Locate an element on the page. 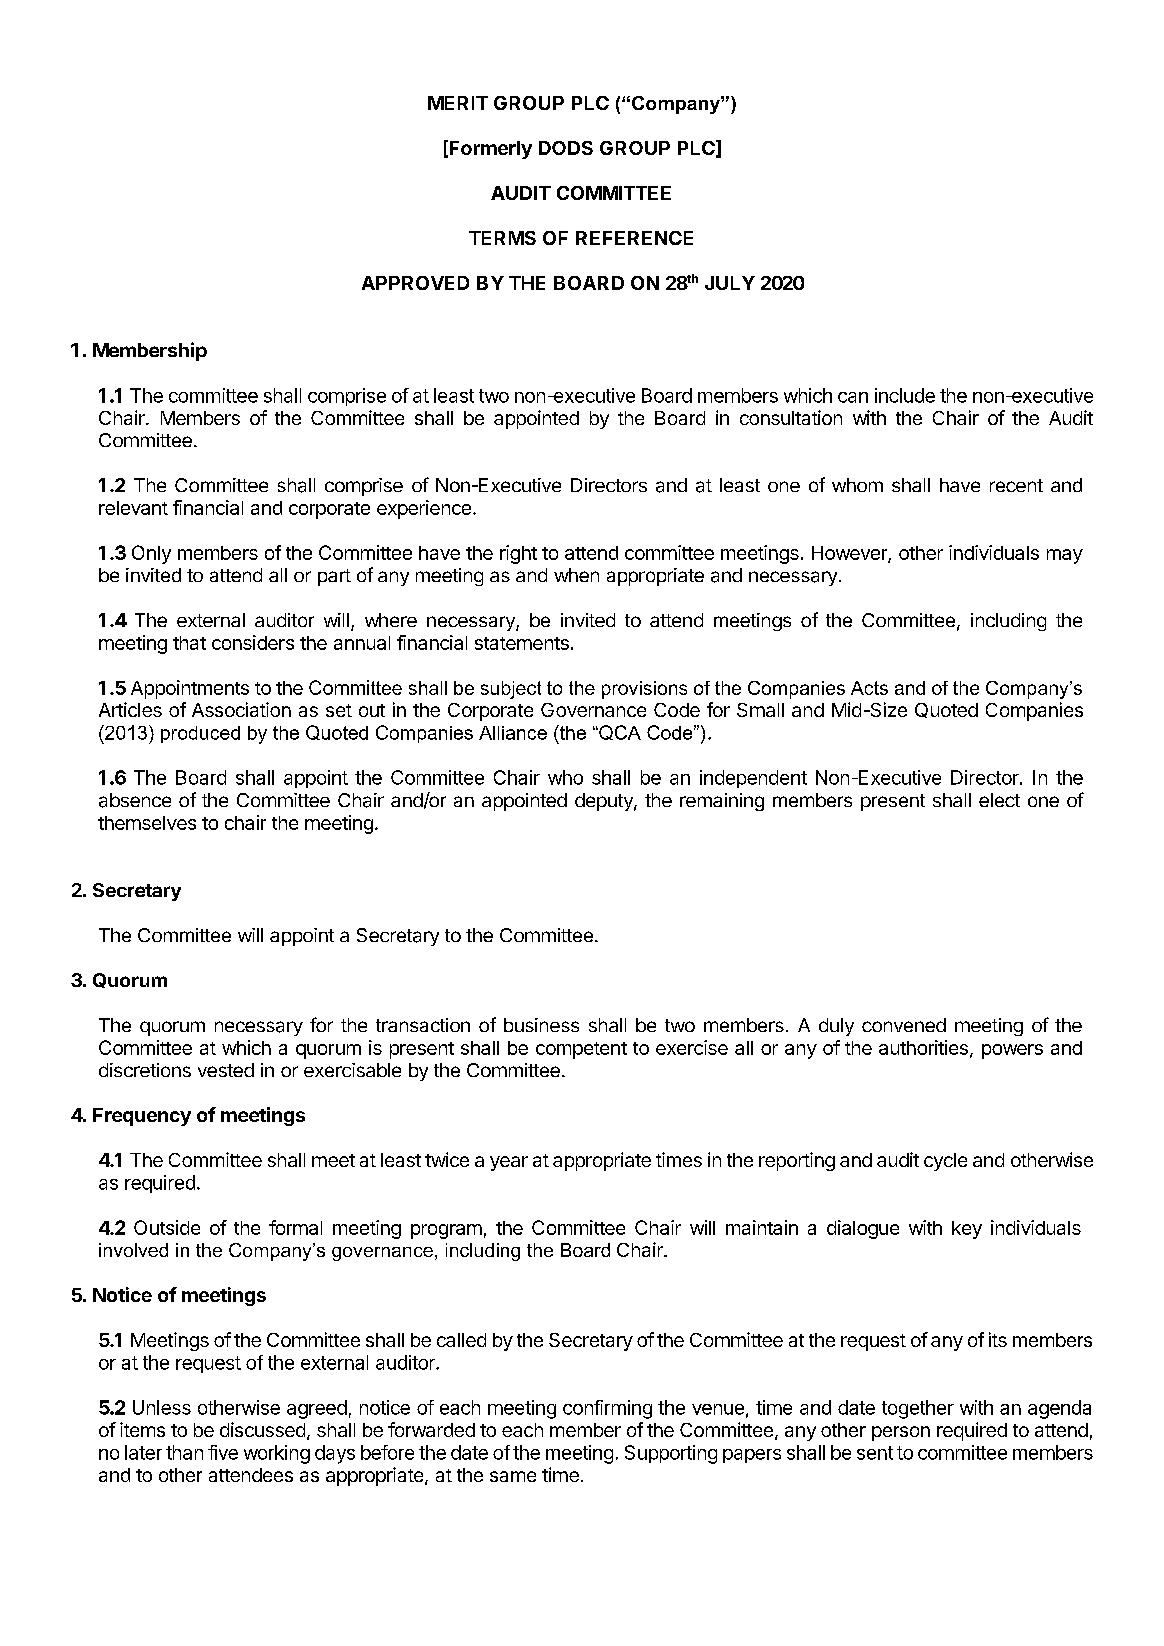 The height and width of the page is (1646, 1164). discussed is located at coordinates (262, 1429).
